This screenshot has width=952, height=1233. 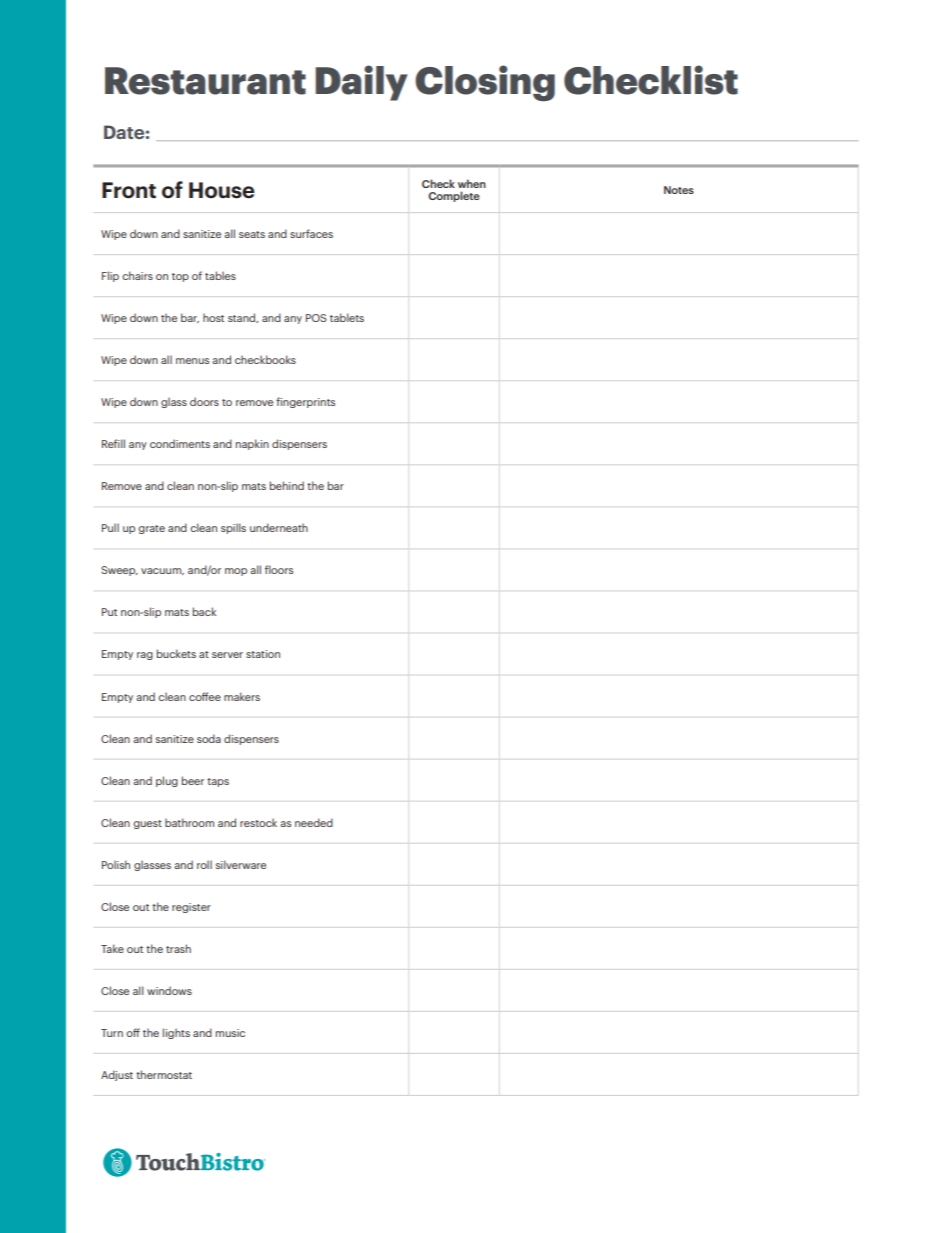 I want to click on when, so click(x=472, y=183).
